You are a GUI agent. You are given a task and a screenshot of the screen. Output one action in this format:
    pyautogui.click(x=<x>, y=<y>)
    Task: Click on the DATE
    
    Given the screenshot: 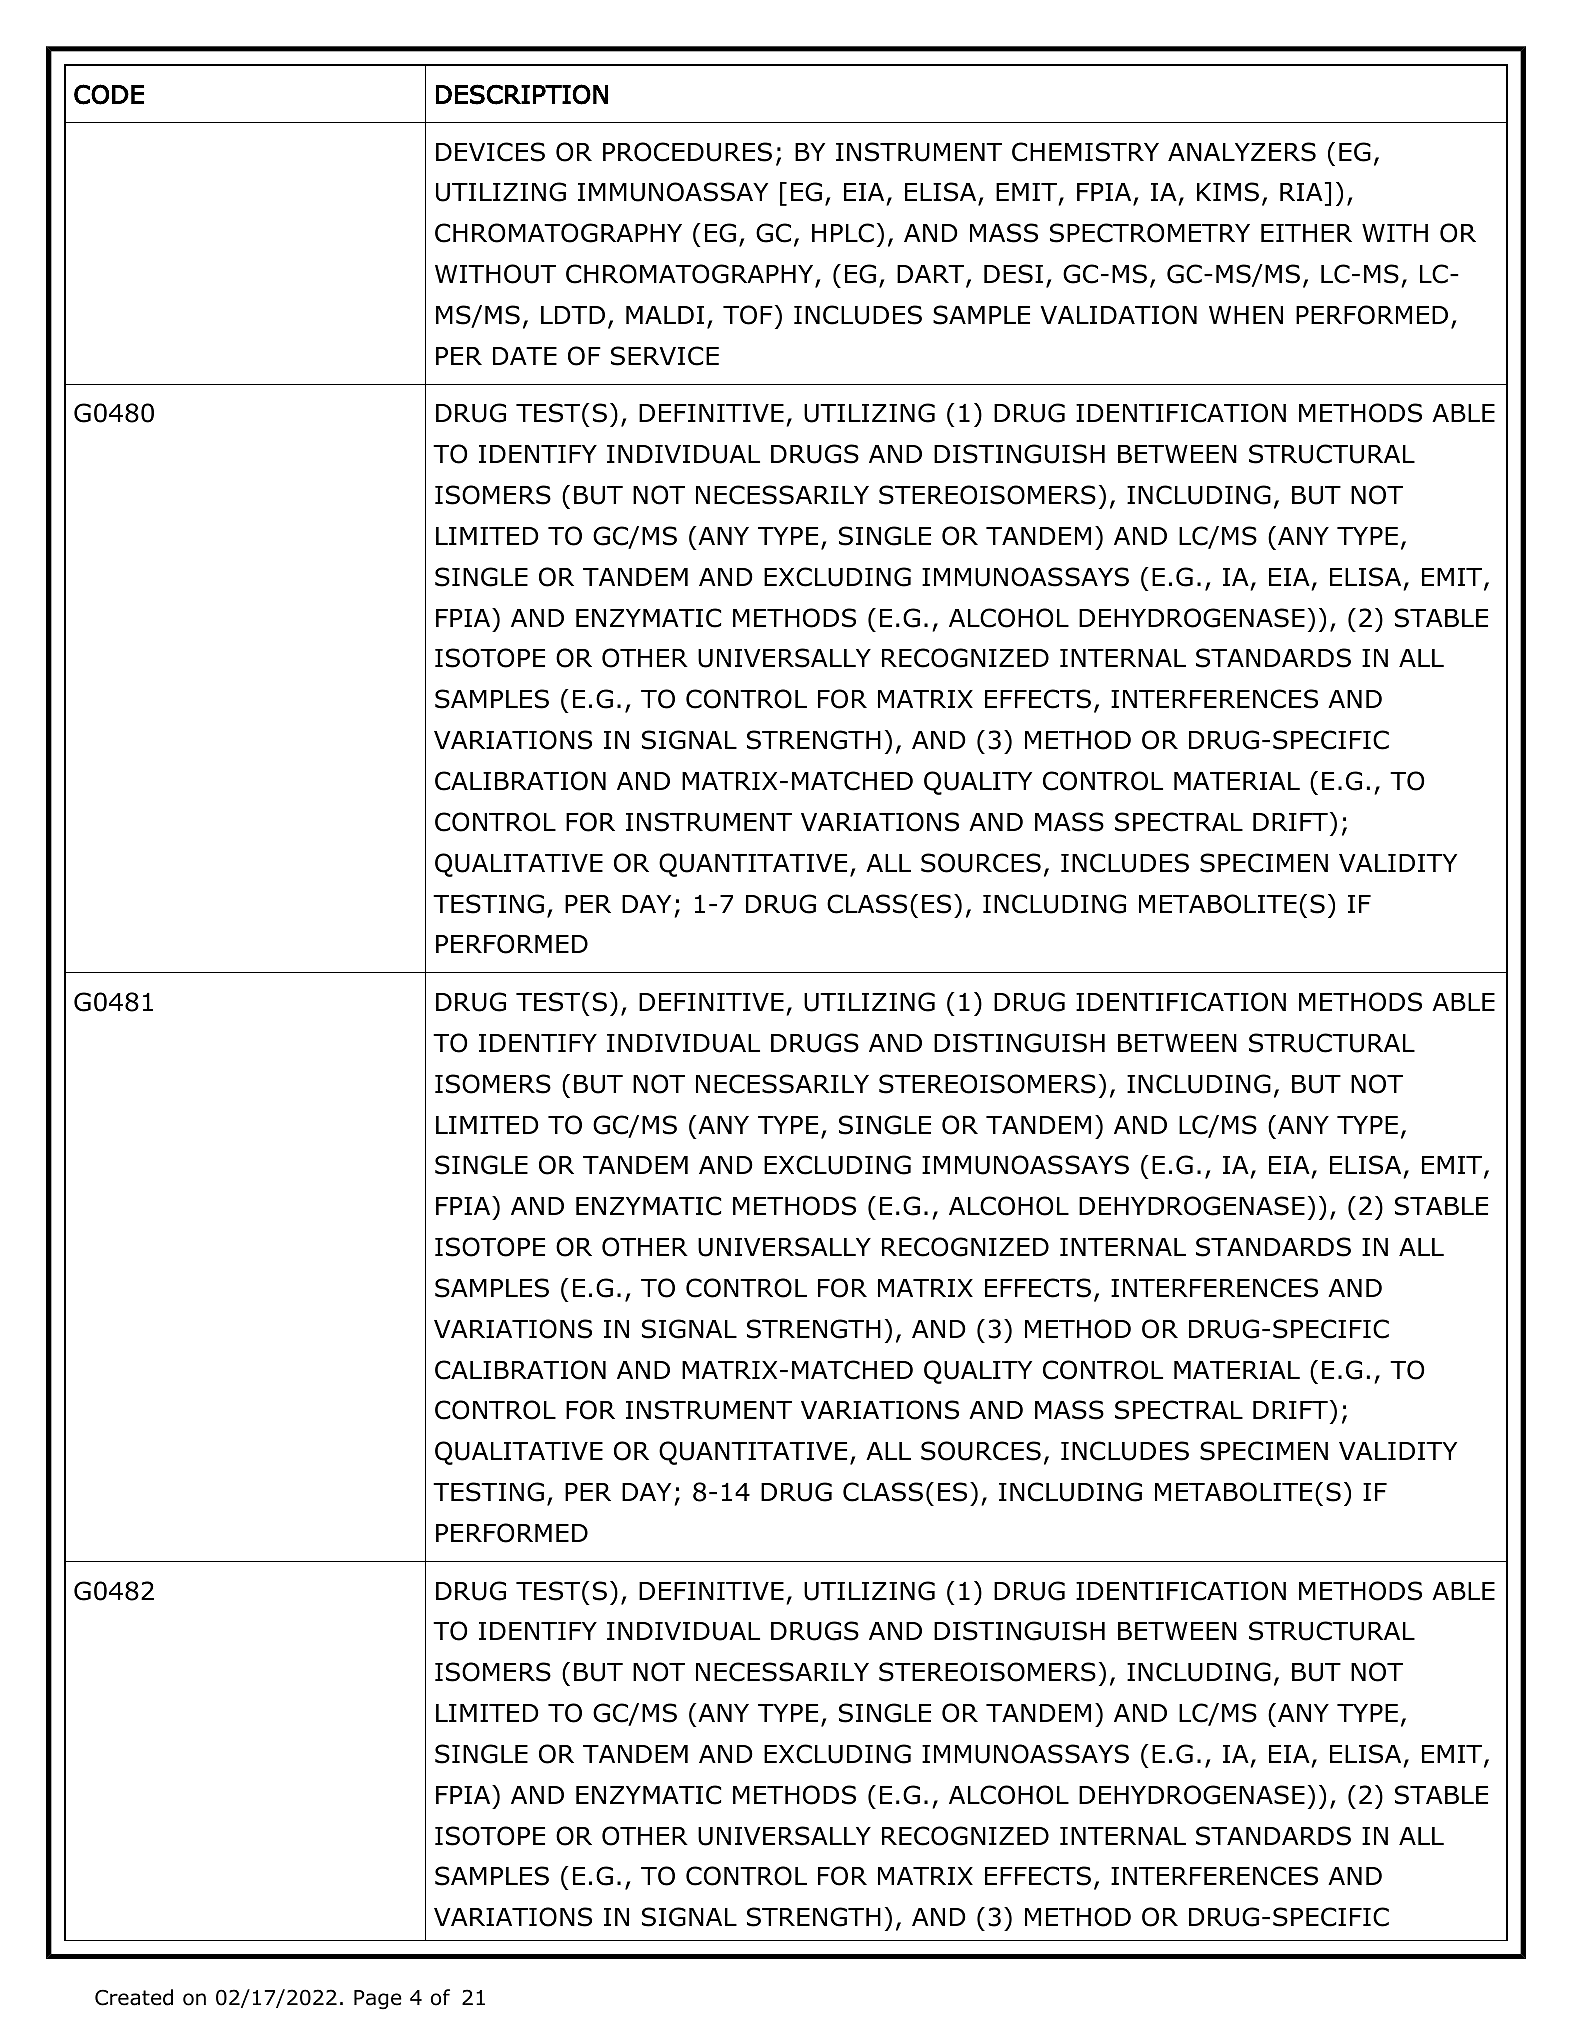 What is the action you would take?
    pyautogui.click(x=525, y=356)
